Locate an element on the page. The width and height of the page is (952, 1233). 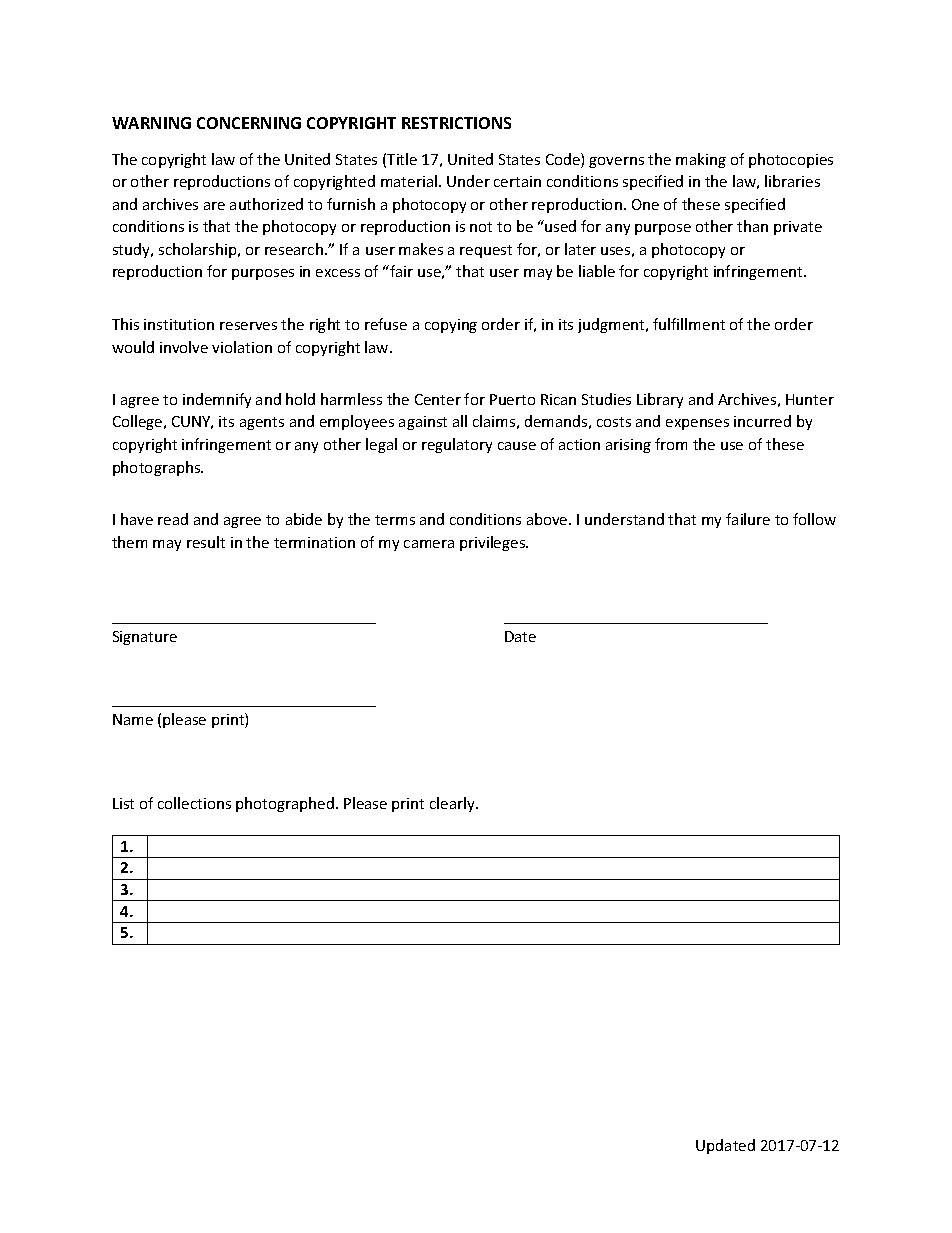
Center is located at coordinates (438, 399).
